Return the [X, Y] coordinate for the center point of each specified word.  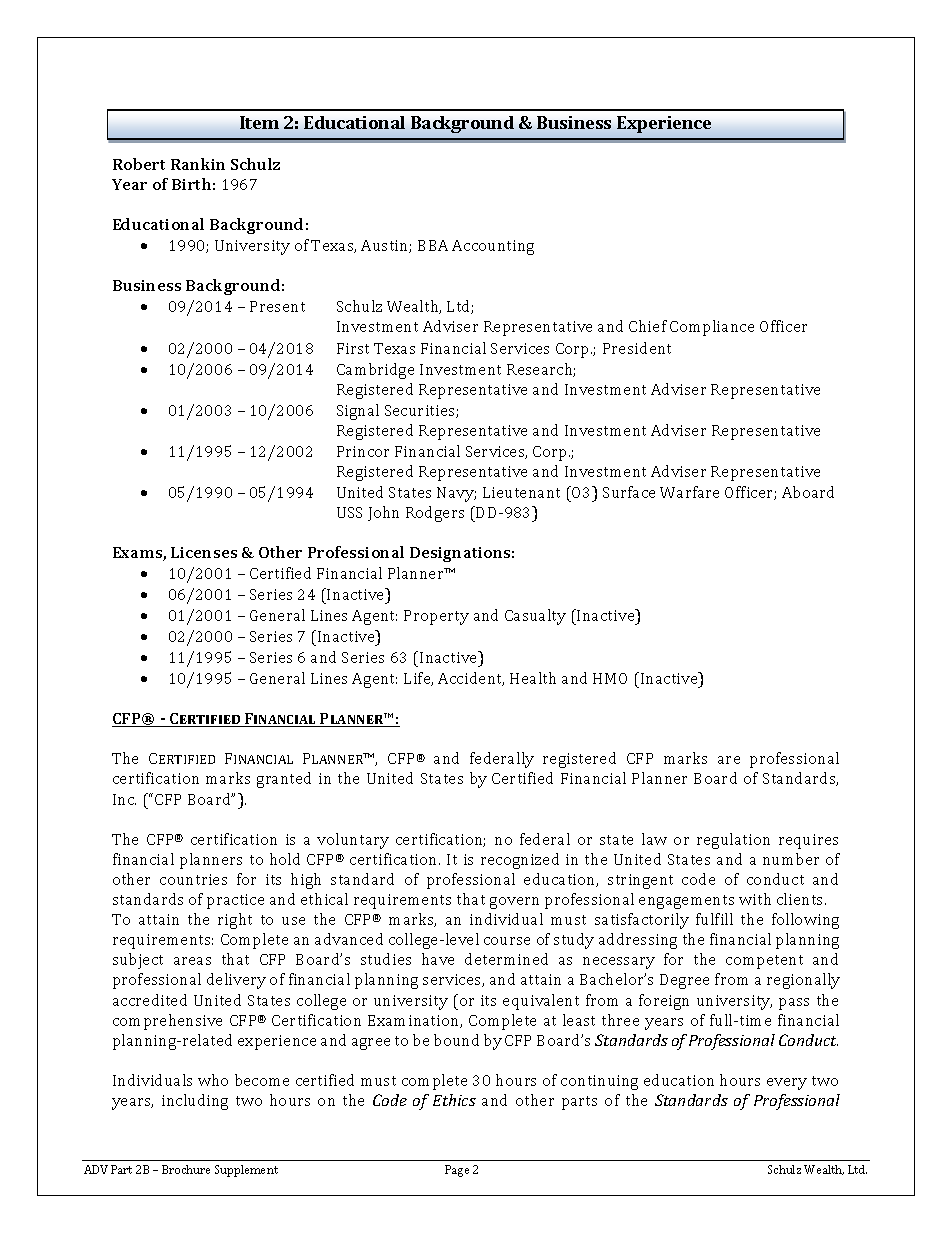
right [235, 921]
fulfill [714, 919]
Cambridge [375, 371]
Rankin [198, 164]
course [507, 941]
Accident [471, 679]
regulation [733, 841]
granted [284, 780]
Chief [648, 326]
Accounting [493, 247]
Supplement [246, 1171]
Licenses [204, 552]
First [353, 348]
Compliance [712, 328]
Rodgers [435, 514]
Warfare [689, 492]
